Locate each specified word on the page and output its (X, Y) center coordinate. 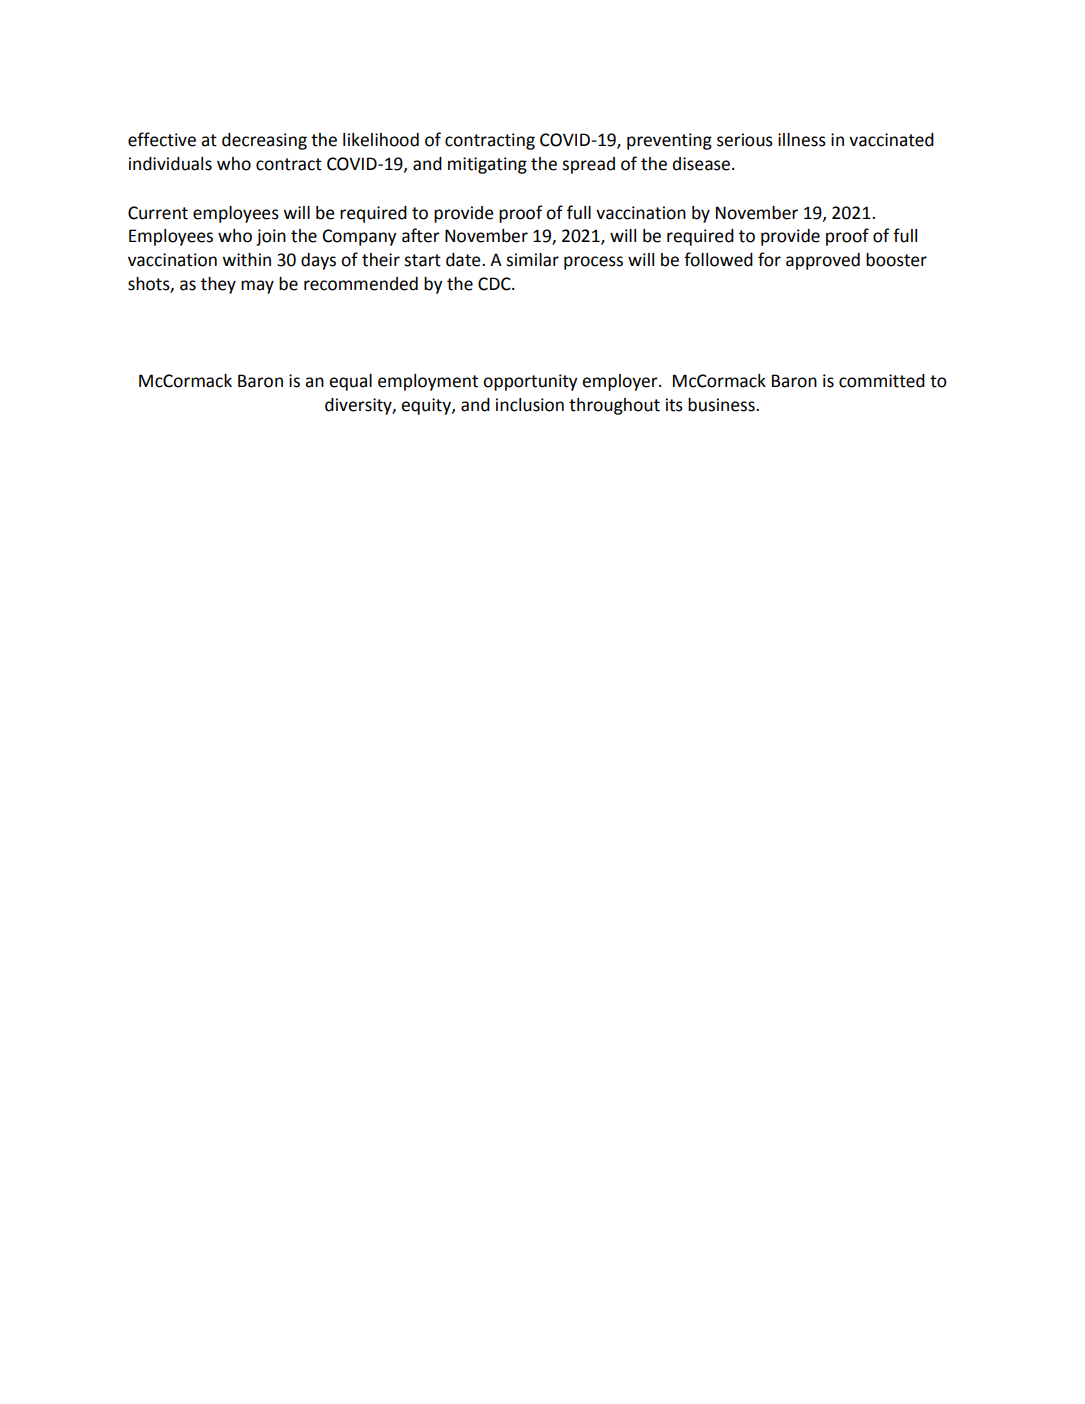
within (247, 260)
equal (350, 382)
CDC (495, 284)
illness (802, 140)
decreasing (264, 141)
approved (823, 261)
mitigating (487, 165)
